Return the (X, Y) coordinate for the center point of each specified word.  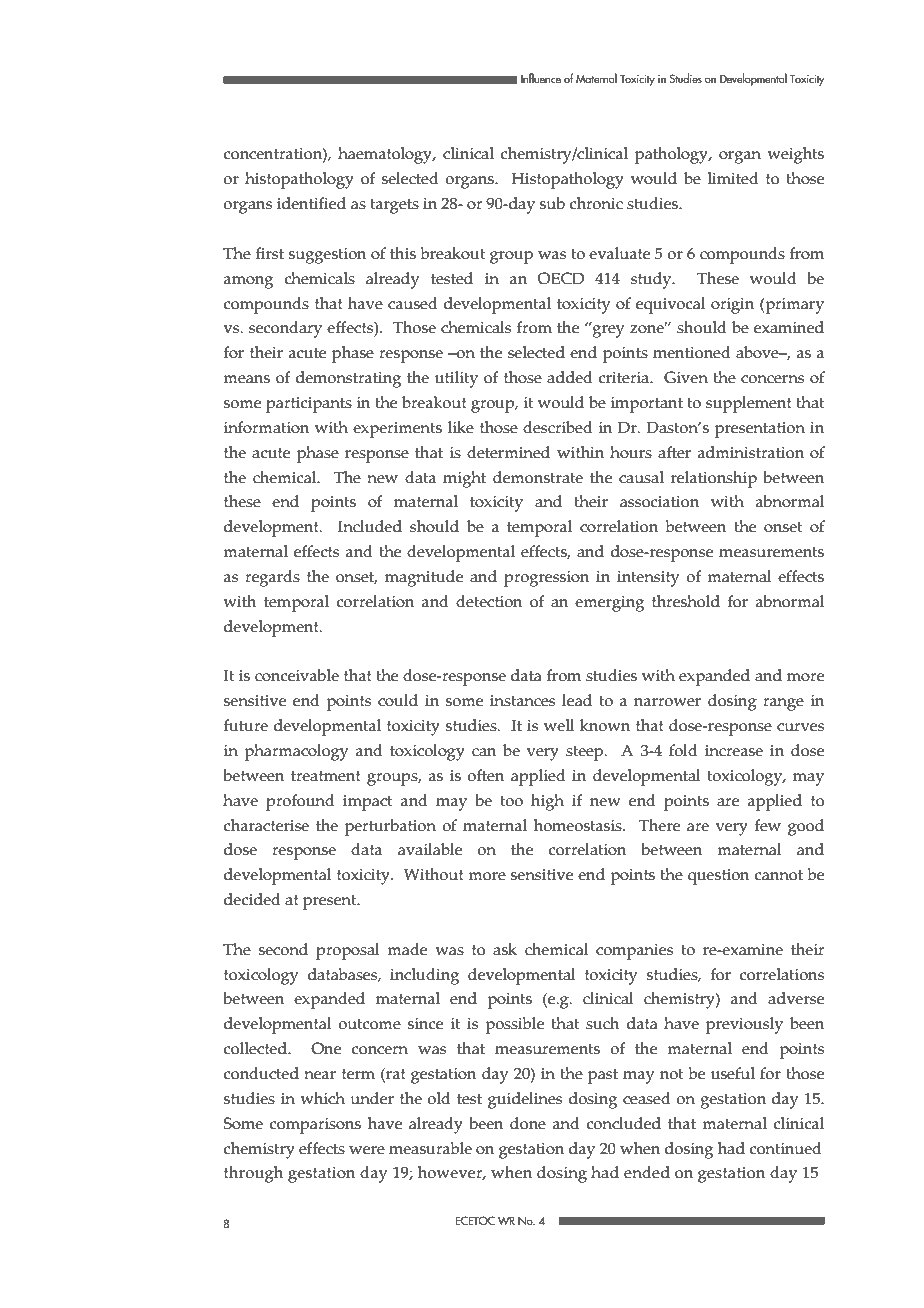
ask (505, 949)
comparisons (315, 1126)
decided (252, 899)
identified (311, 203)
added (570, 377)
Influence (541, 78)
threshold (686, 601)
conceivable (297, 675)
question (719, 877)
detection (489, 601)
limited (733, 178)
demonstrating (348, 379)
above (758, 352)
